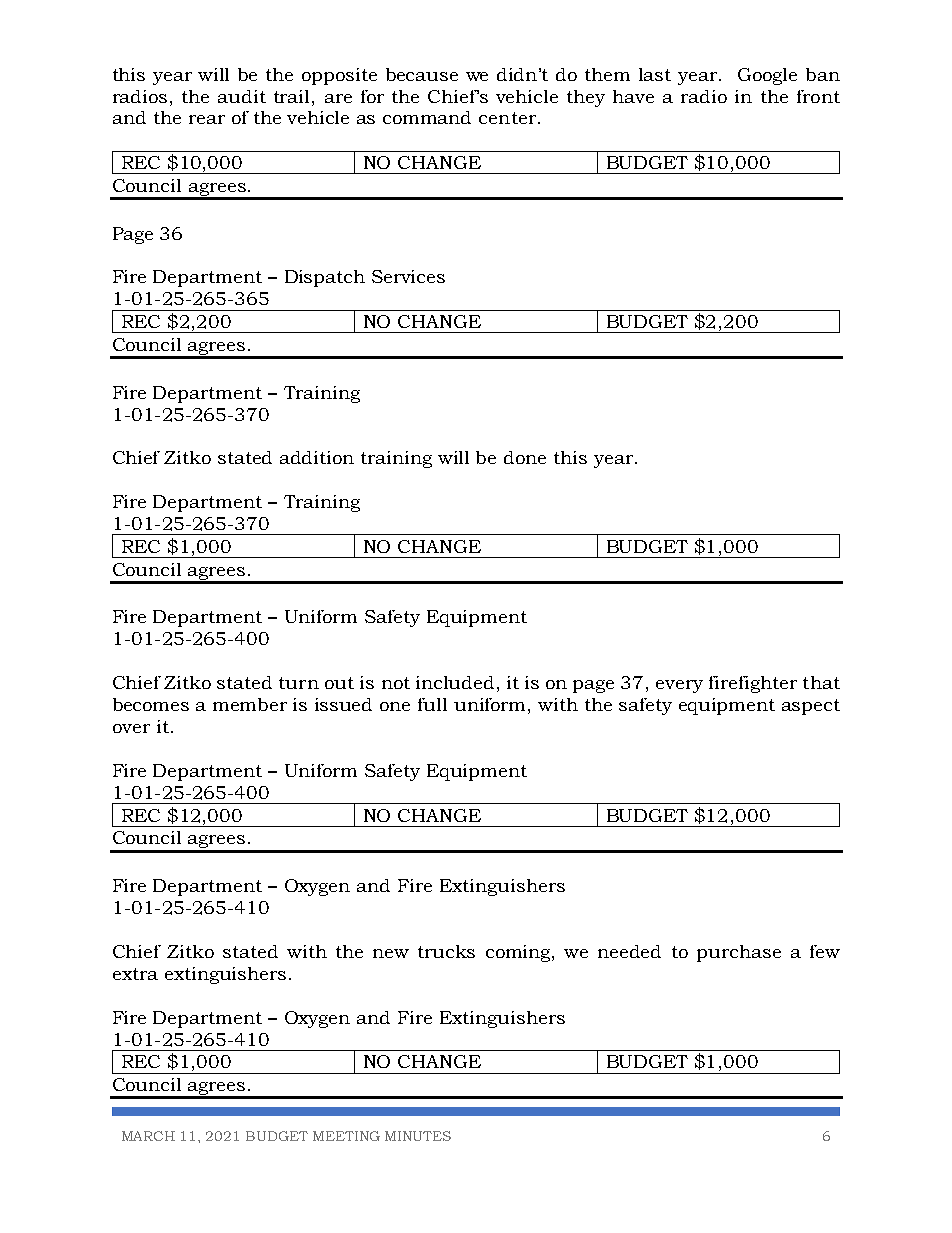 This image has width=952, height=1233. Describe the element at coordinates (299, 683) in the image. I see `turn` at that location.
